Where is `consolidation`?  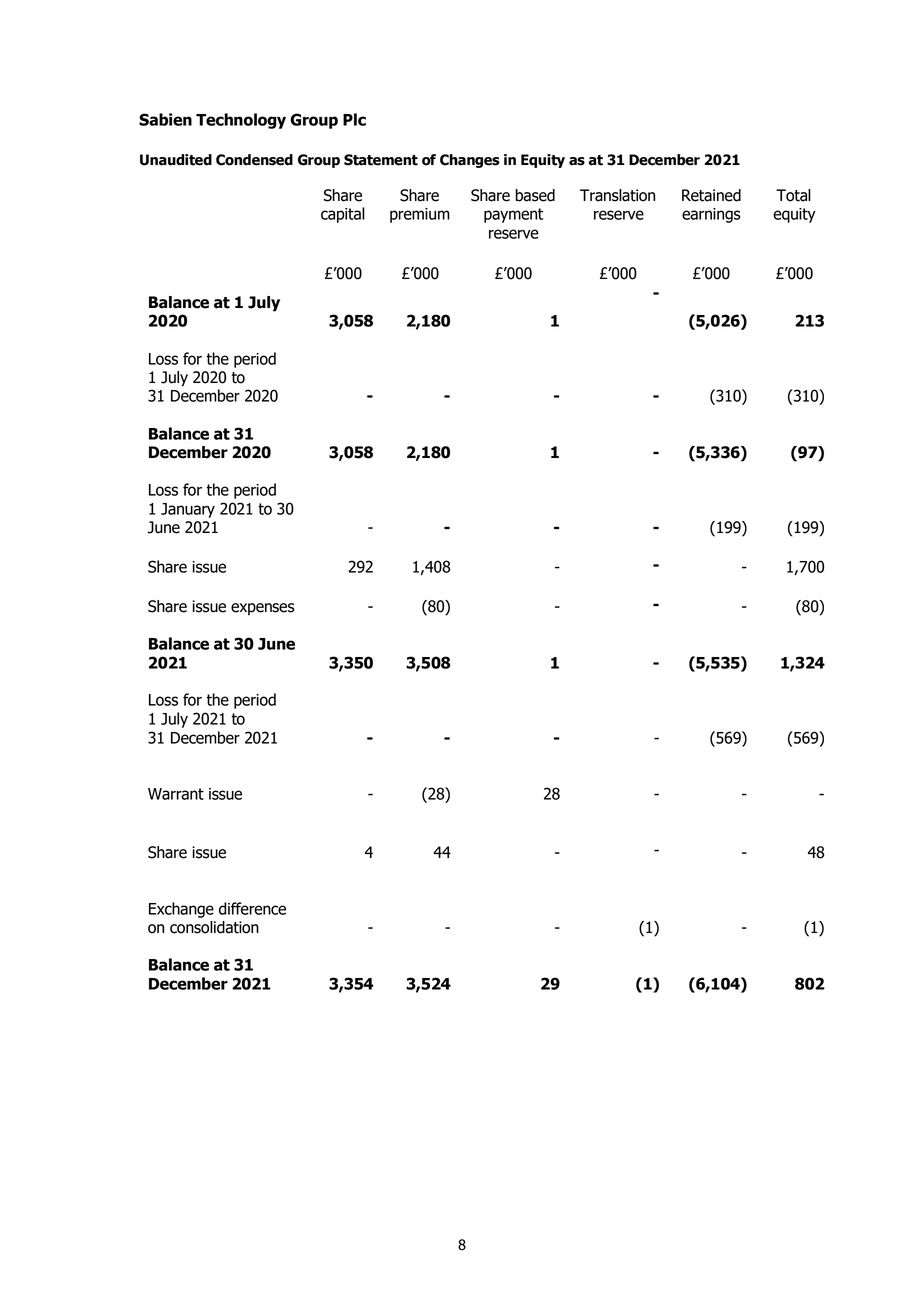 consolidation is located at coordinates (214, 927).
